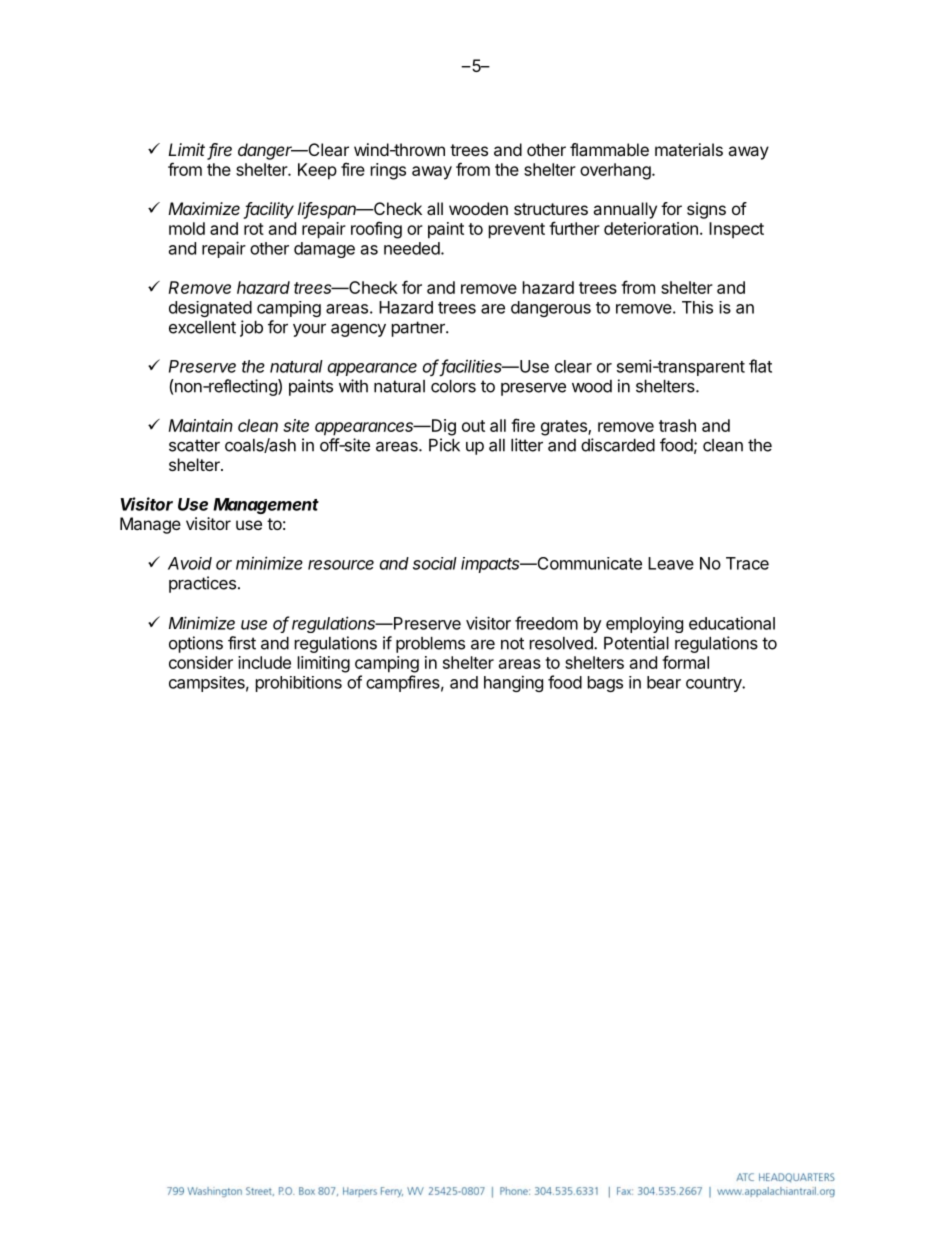 The height and width of the screenshot is (1233, 952). Describe the element at coordinates (201, 425) in the screenshot. I see `Maintain` at that location.
